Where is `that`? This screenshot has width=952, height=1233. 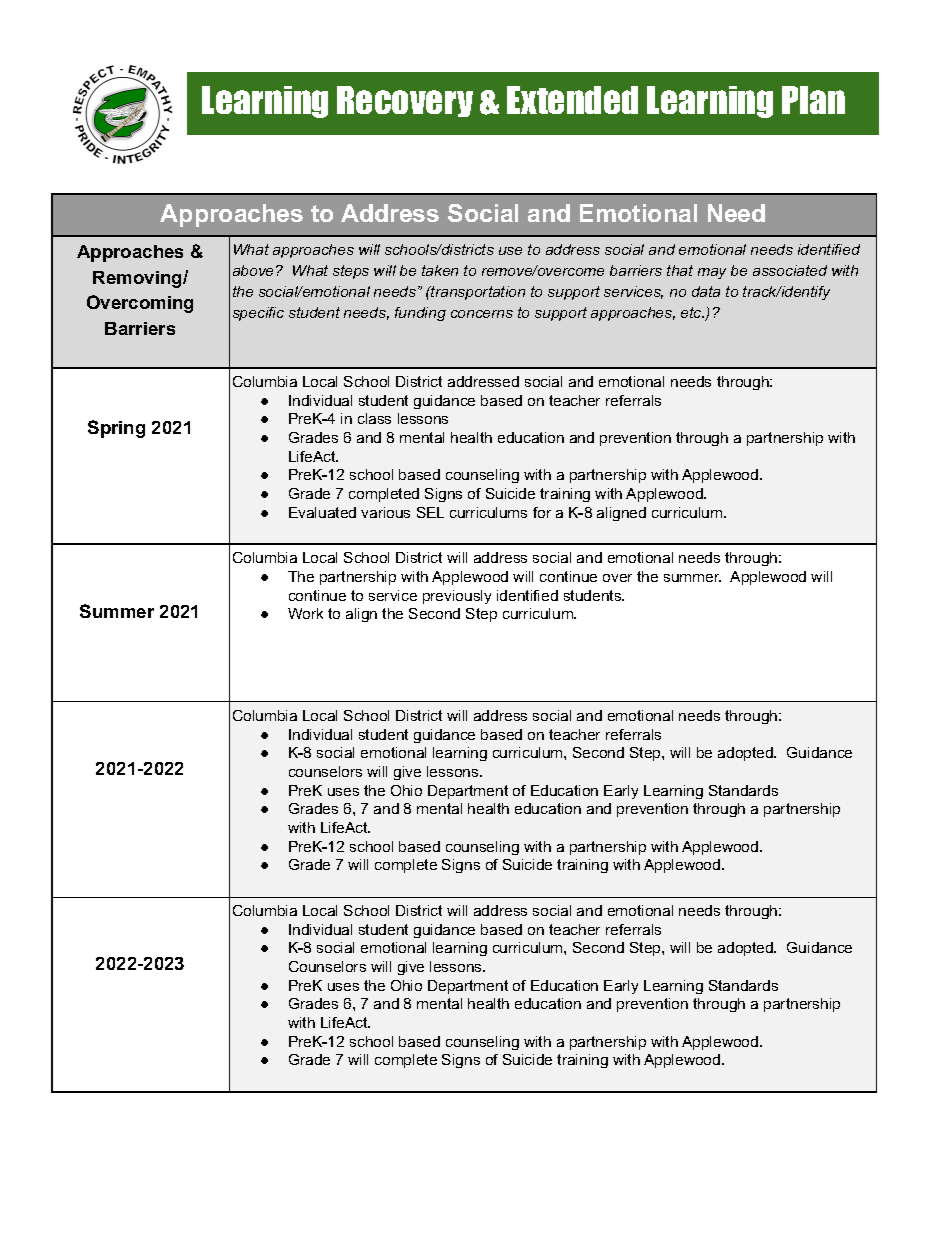 that is located at coordinates (680, 270).
